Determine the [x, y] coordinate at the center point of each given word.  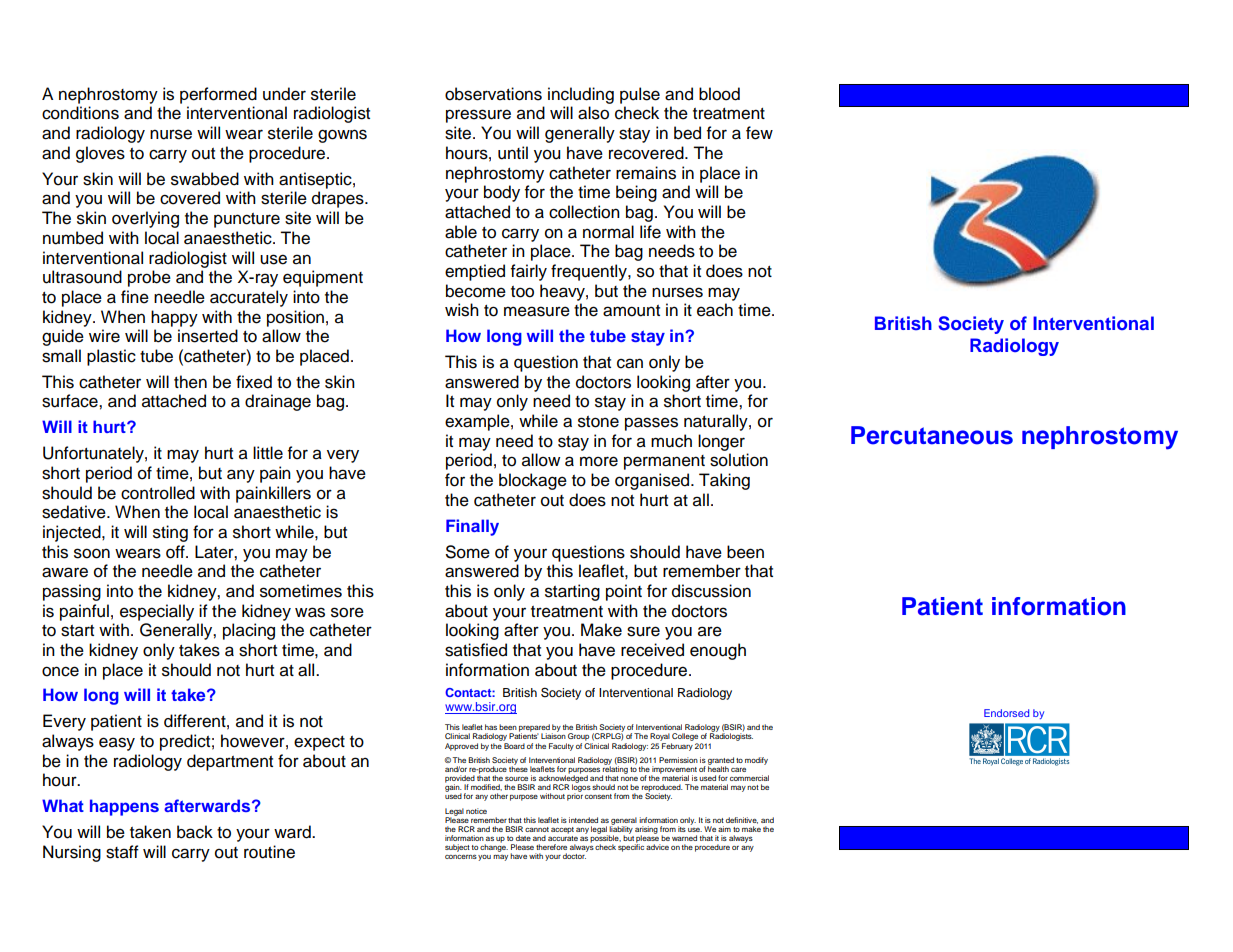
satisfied [476, 650]
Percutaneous [932, 435]
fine [135, 297]
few [759, 133]
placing [249, 631]
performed [218, 95]
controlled [158, 493]
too [522, 292]
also [593, 113]
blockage [533, 481]
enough [718, 651]
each [715, 310]
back [195, 832]
